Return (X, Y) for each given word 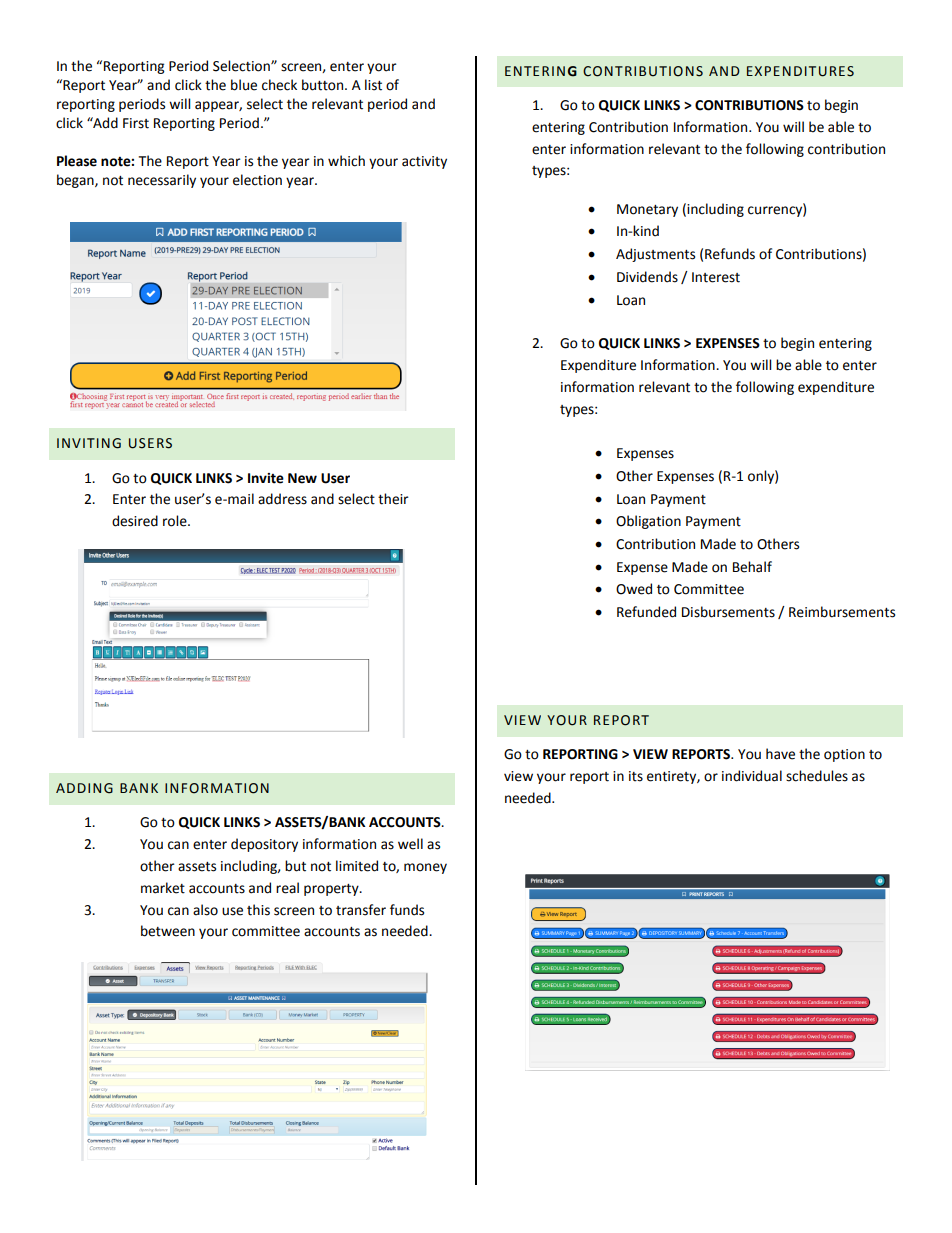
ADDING (84, 788)
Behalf (752, 567)
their (393, 499)
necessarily (162, 181)
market (163, 888)
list (373, 85)
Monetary (647, 210)
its (636, 776)
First (136, 123)
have (780, 754)
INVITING (89, 443)
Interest (716, 277)
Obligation (648, 522)
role (176, 521)
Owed (634, 589)
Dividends (647, 277)
